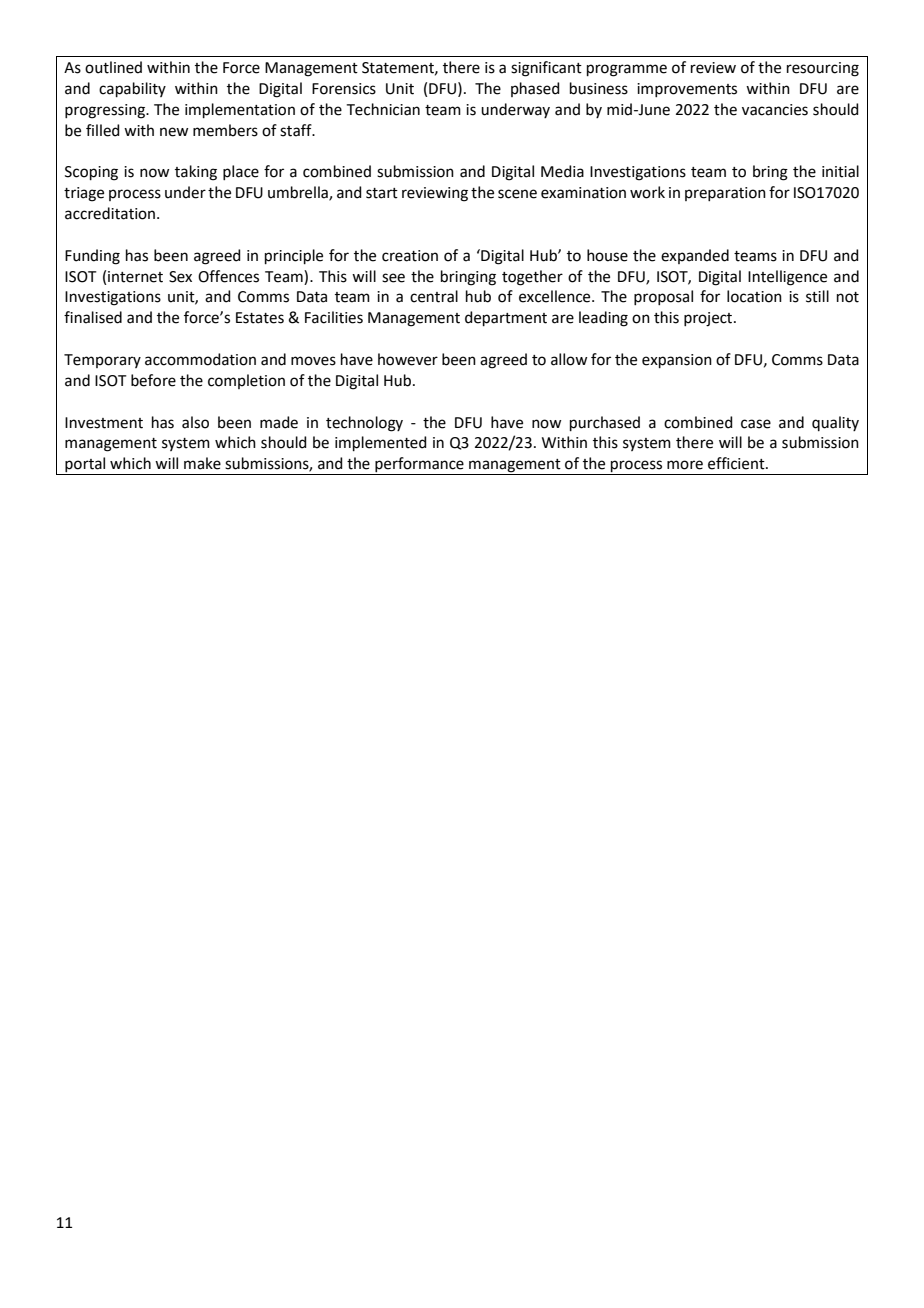 The height and width of the document is (1308, 924). What do you see at coordinates (202, 463) in the document?
I see `make` at bounding box center [202, 463].
